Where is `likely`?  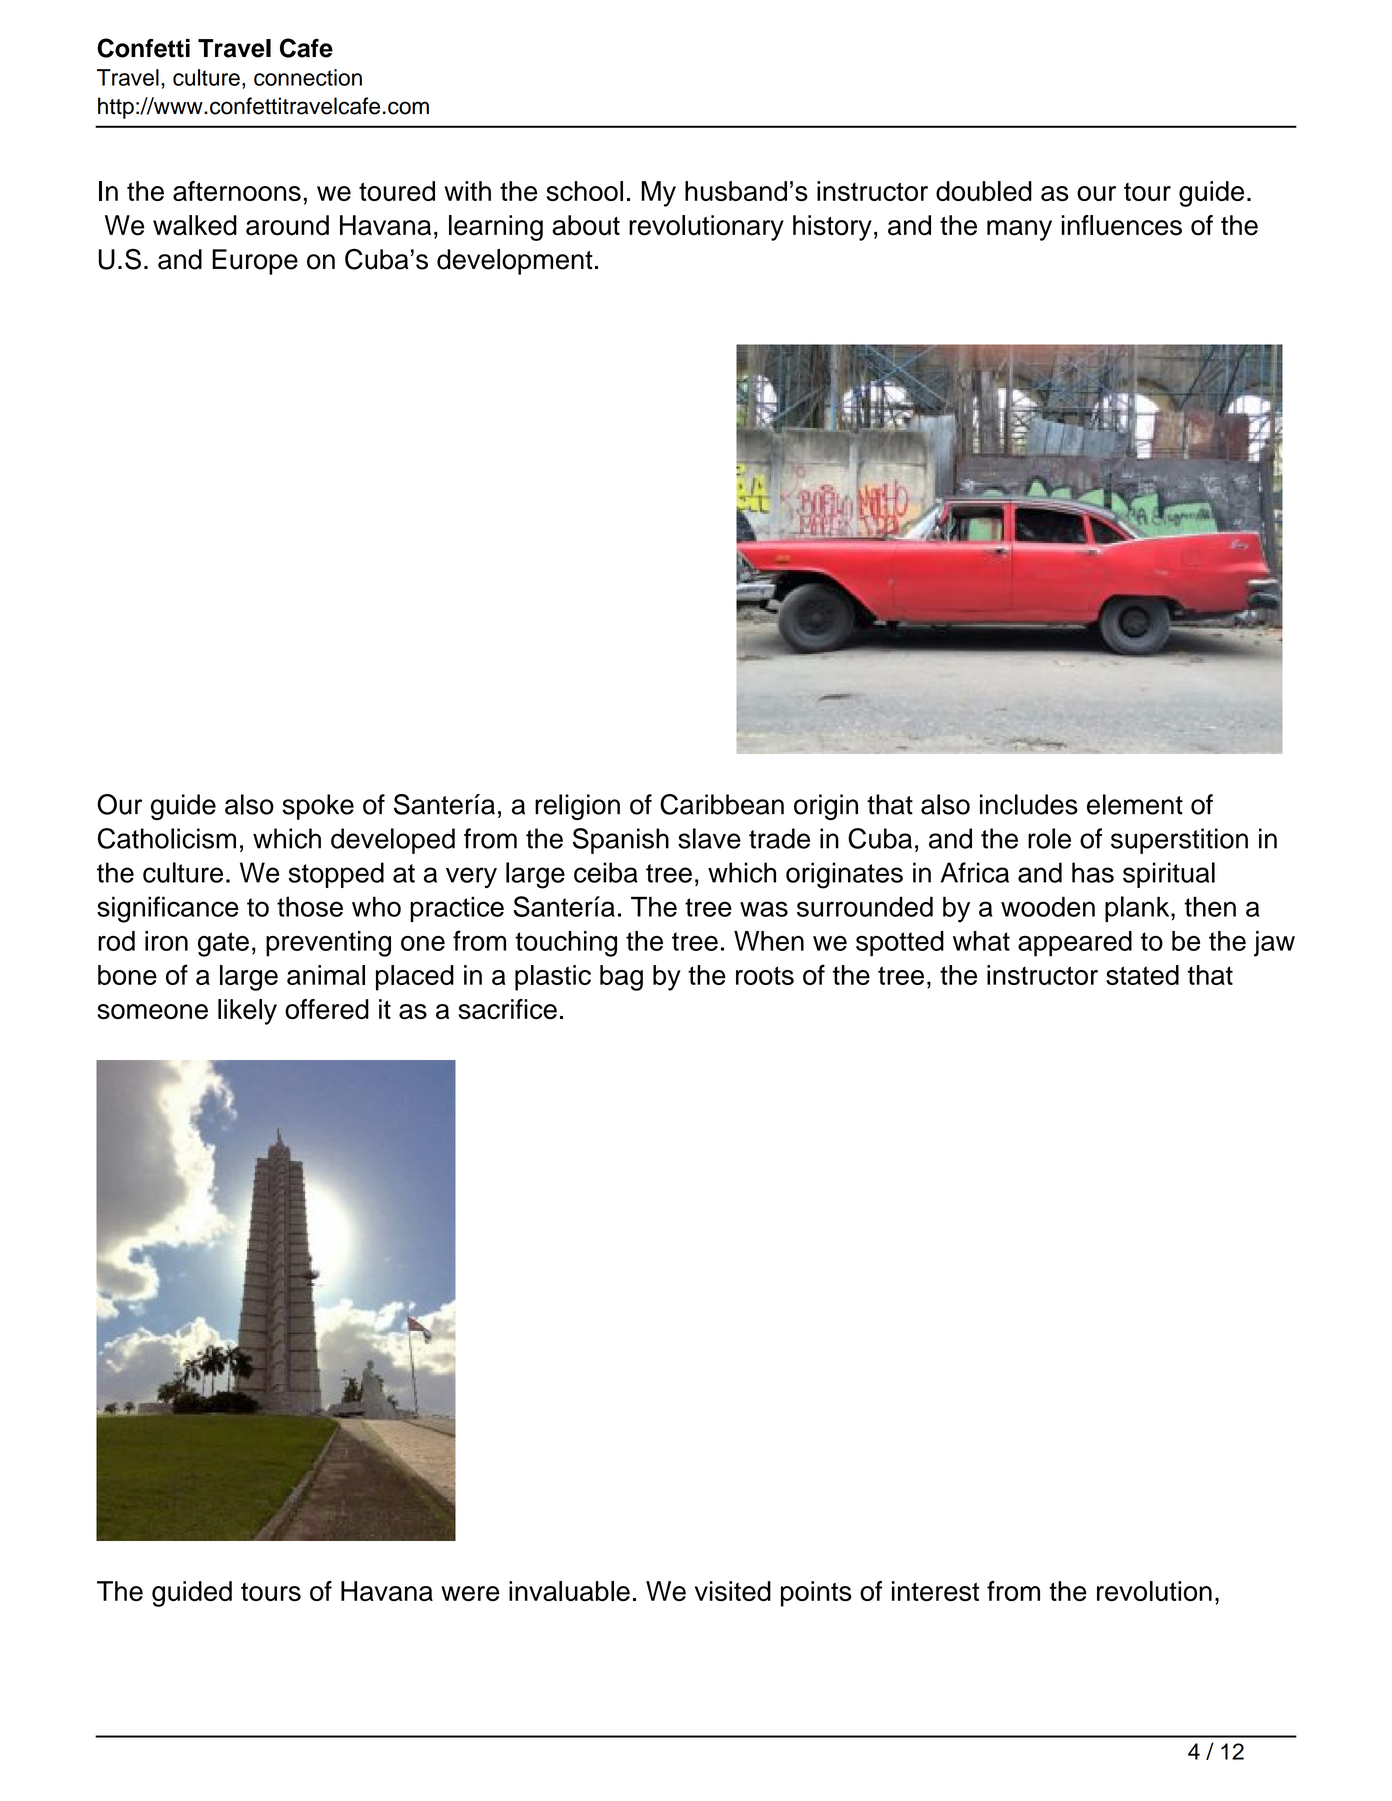
likely is located at coordinates (247, 1012).
